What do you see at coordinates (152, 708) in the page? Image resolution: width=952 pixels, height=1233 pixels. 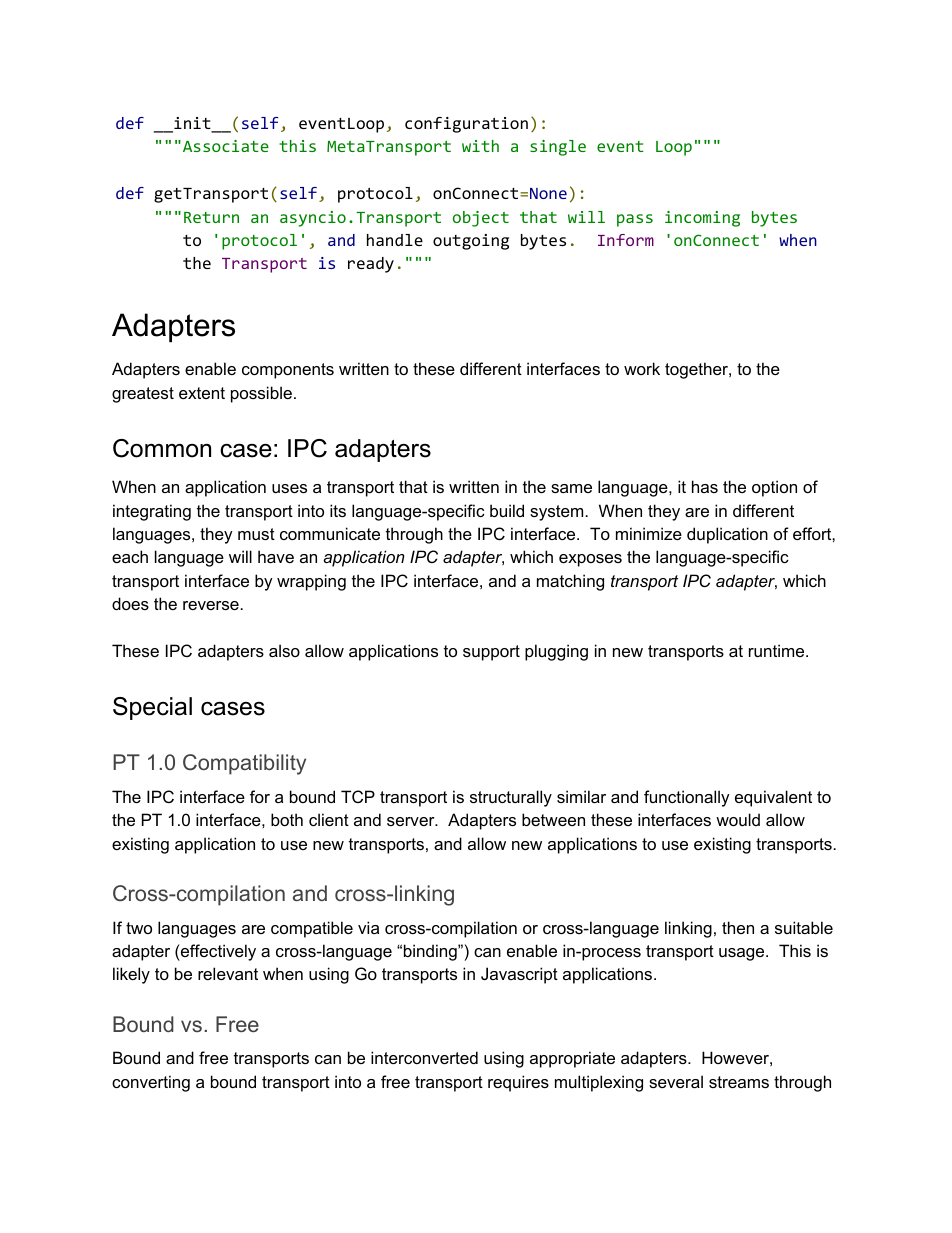 I see `Special` at bounding box center [152, 708].
